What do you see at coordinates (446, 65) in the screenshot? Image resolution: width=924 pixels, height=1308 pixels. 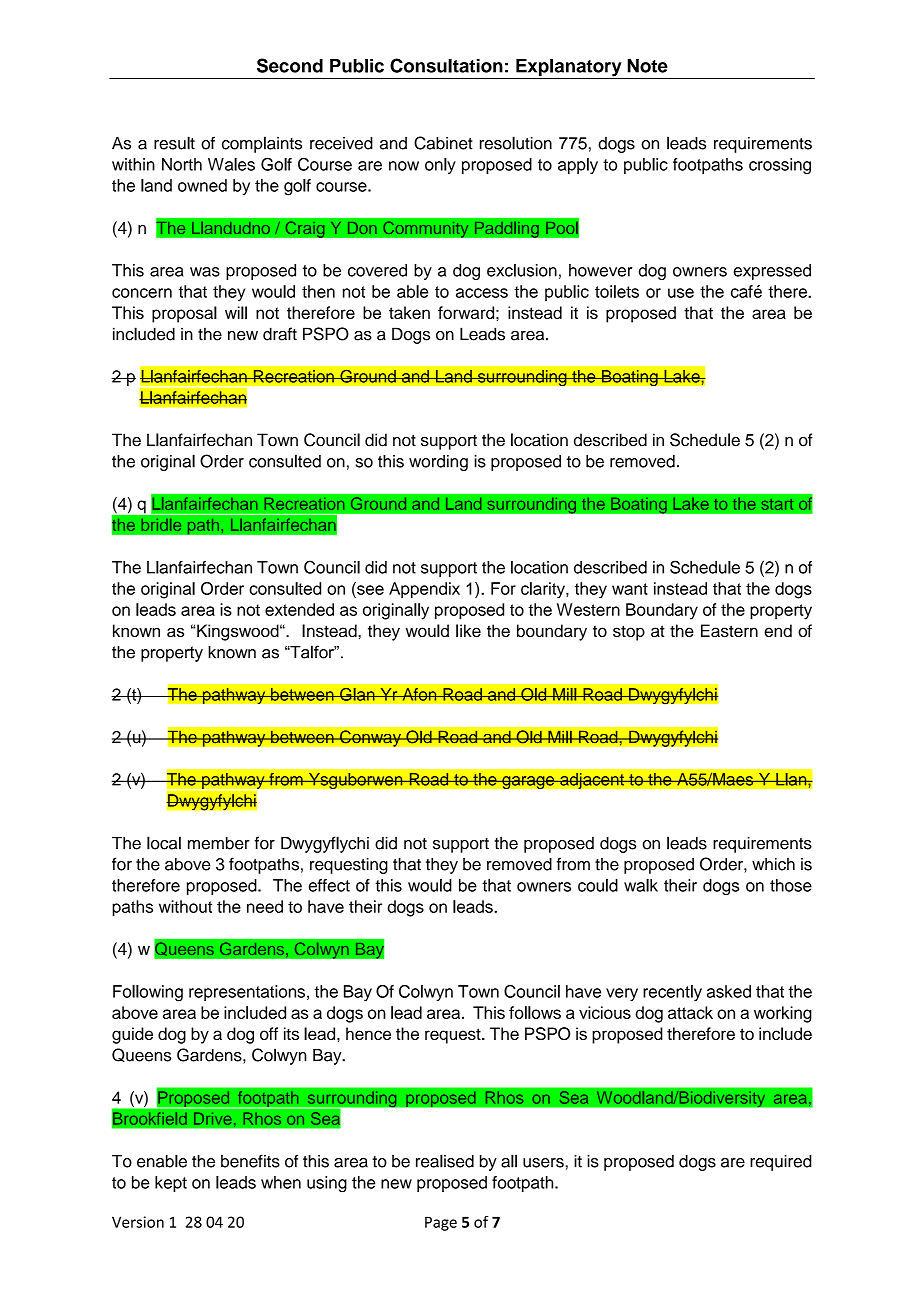 I see `Consultation` at bounding box center [446, 65].
